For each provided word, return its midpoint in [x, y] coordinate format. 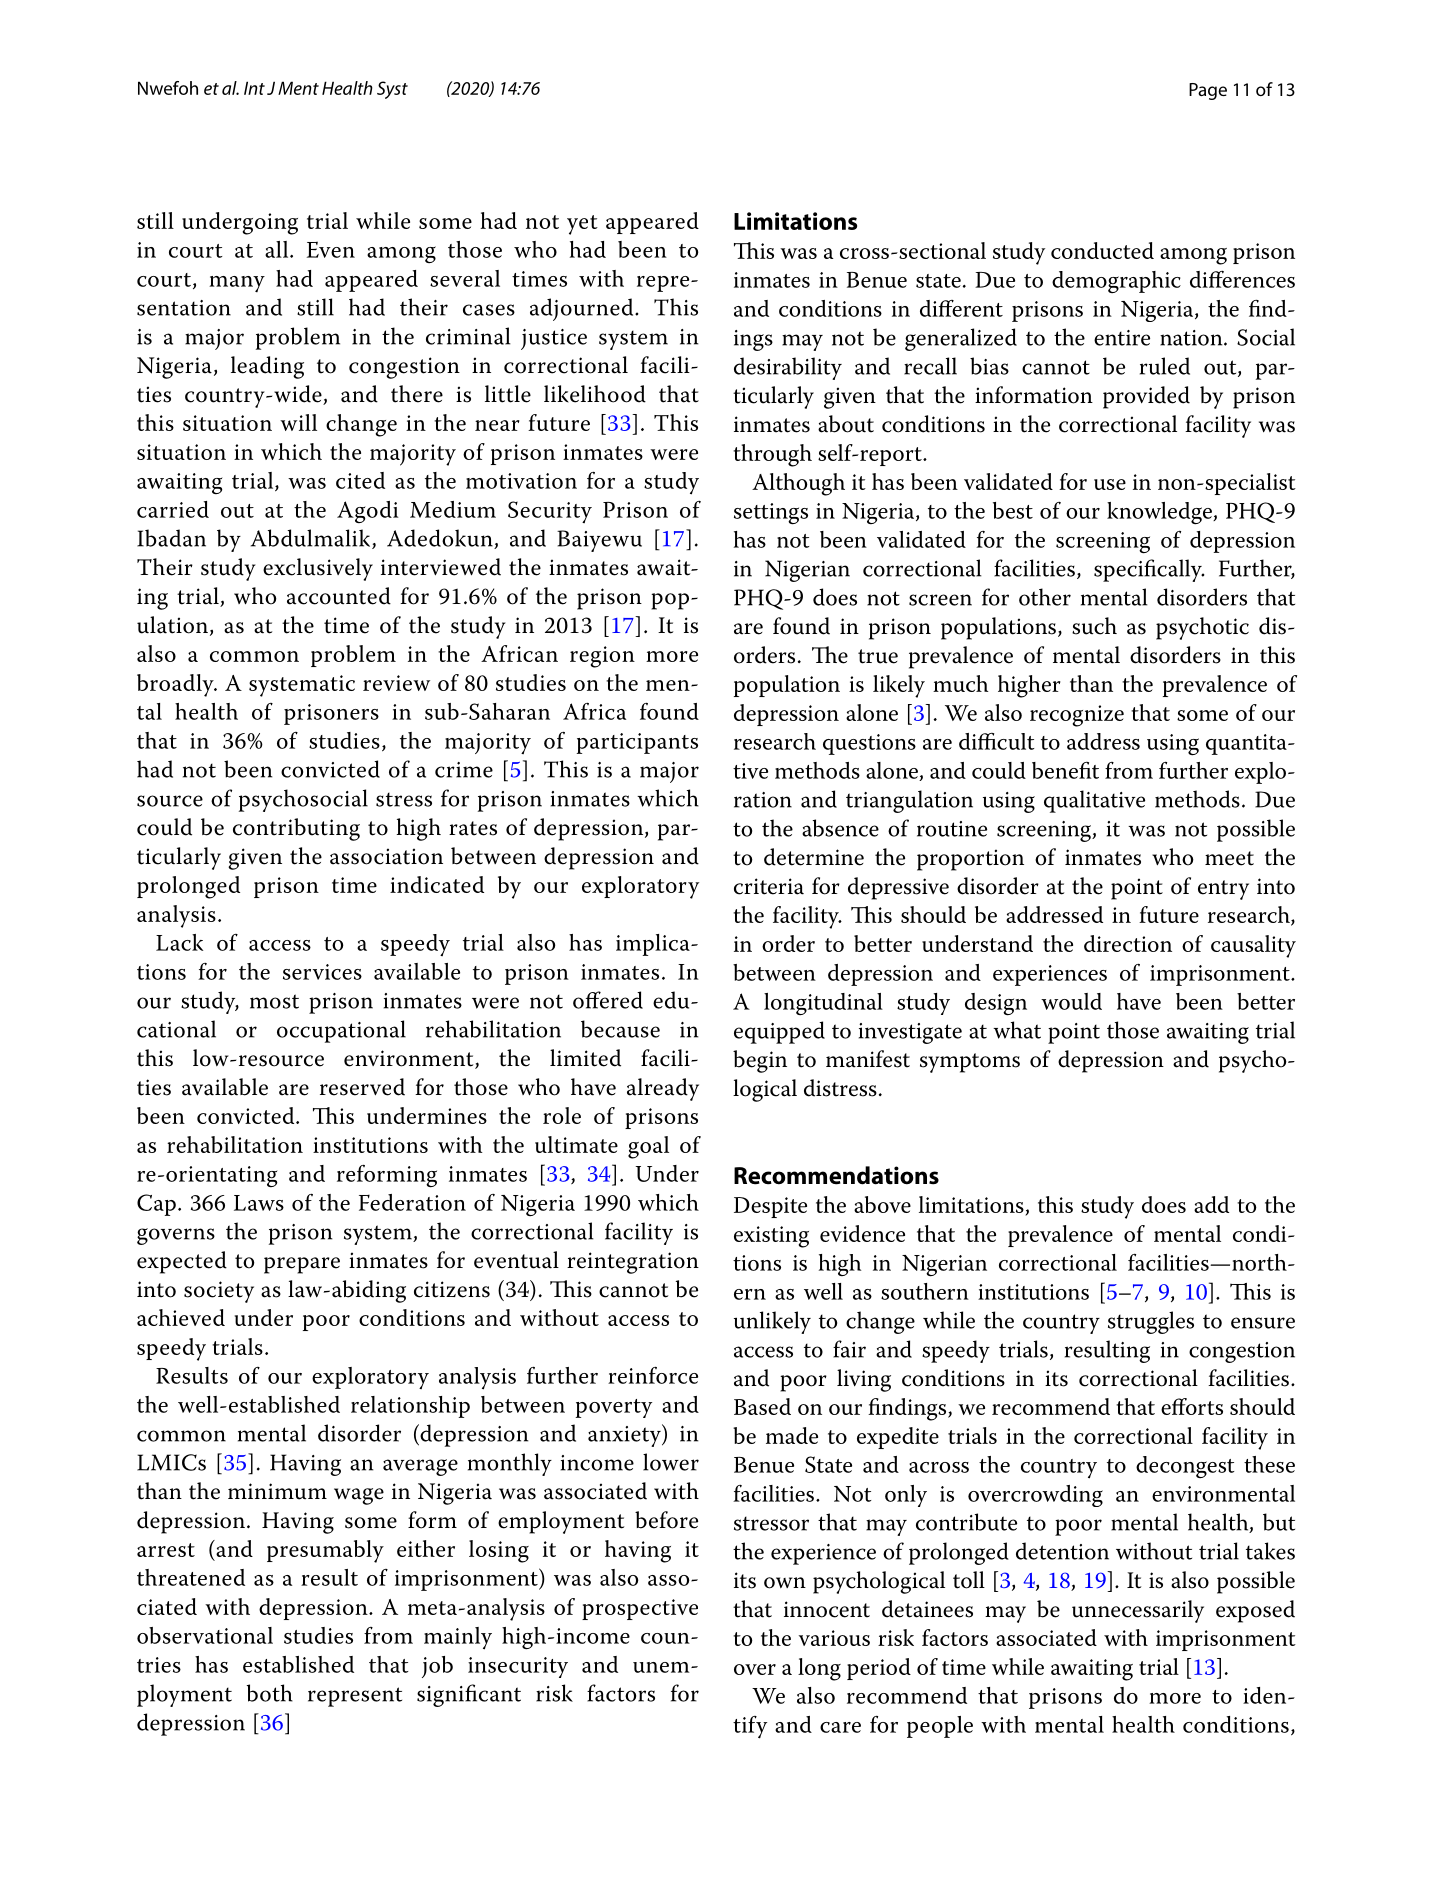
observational [205, 1635]
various [834, 1638]
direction [1128, 943]
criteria [769, 886]
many [237, 284]
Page [1208, 91]
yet [582, 225]
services [322, 972]
